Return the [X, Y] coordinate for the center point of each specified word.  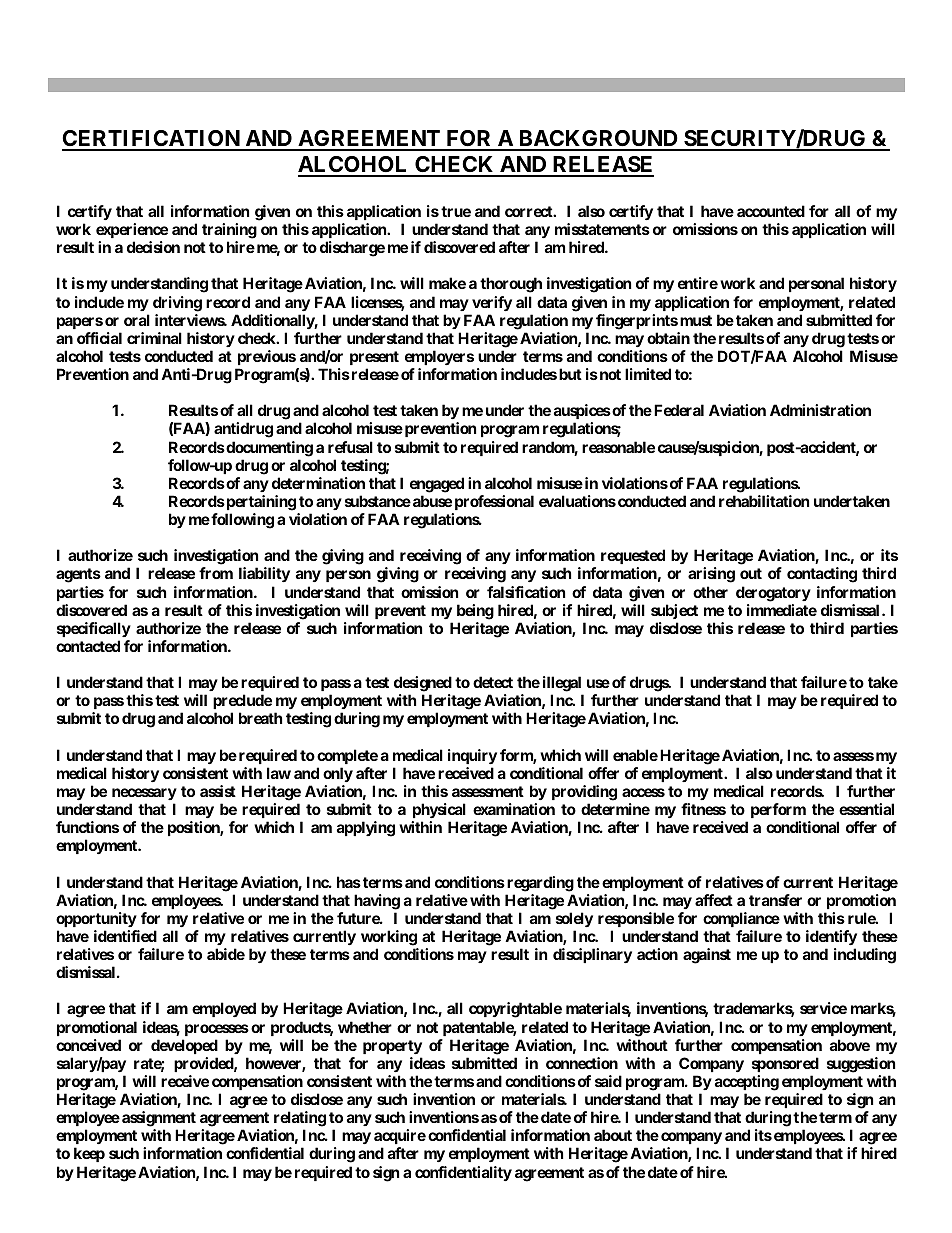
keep [89, 1154]
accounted [771, 211]
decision [153, 247]
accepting [747, 1083]
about [613, 1135]
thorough [511, 285]
